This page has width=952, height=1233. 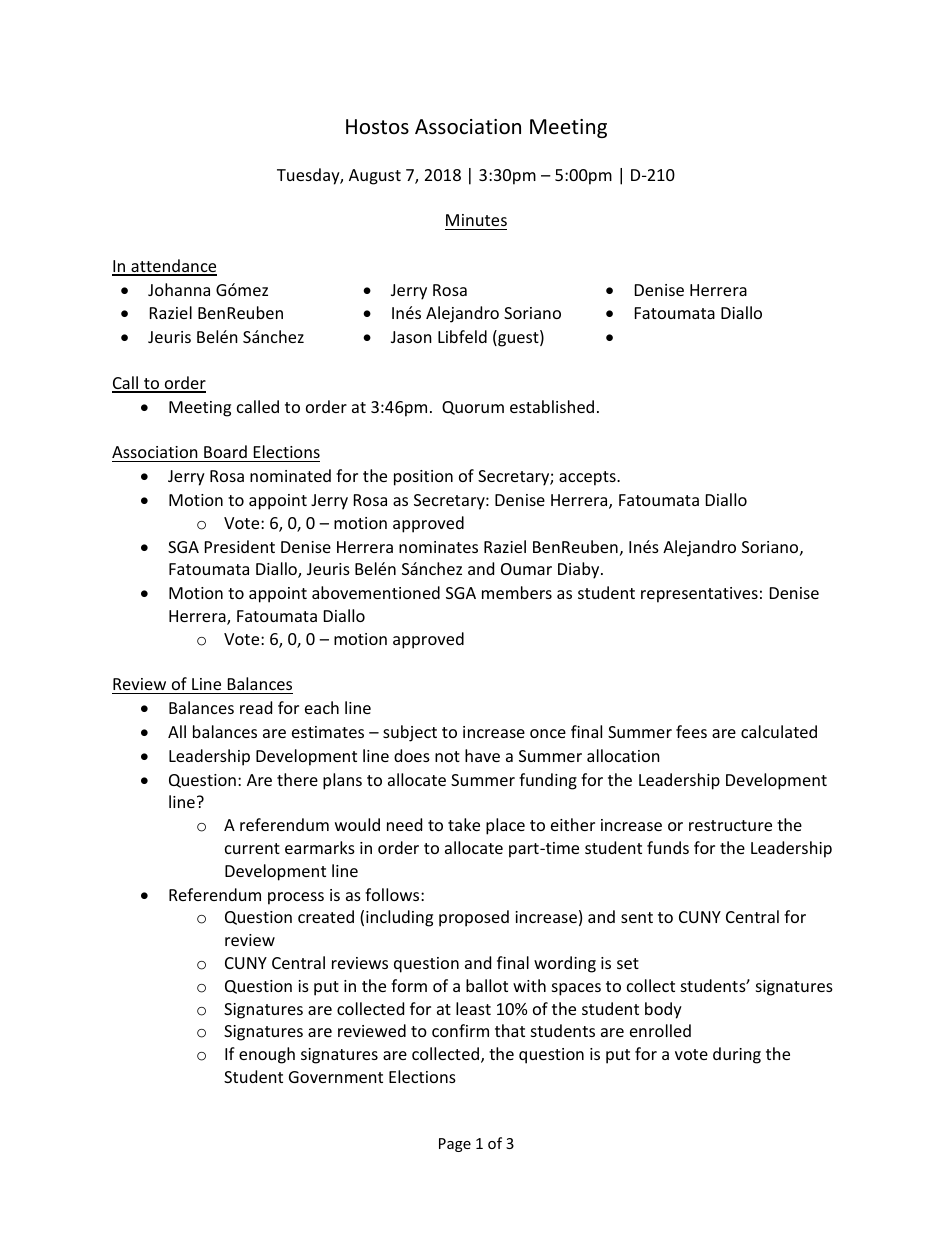 What do you see at coordinates (252, 848) in the page?
I see `current` at bounding box center [252, 848].
